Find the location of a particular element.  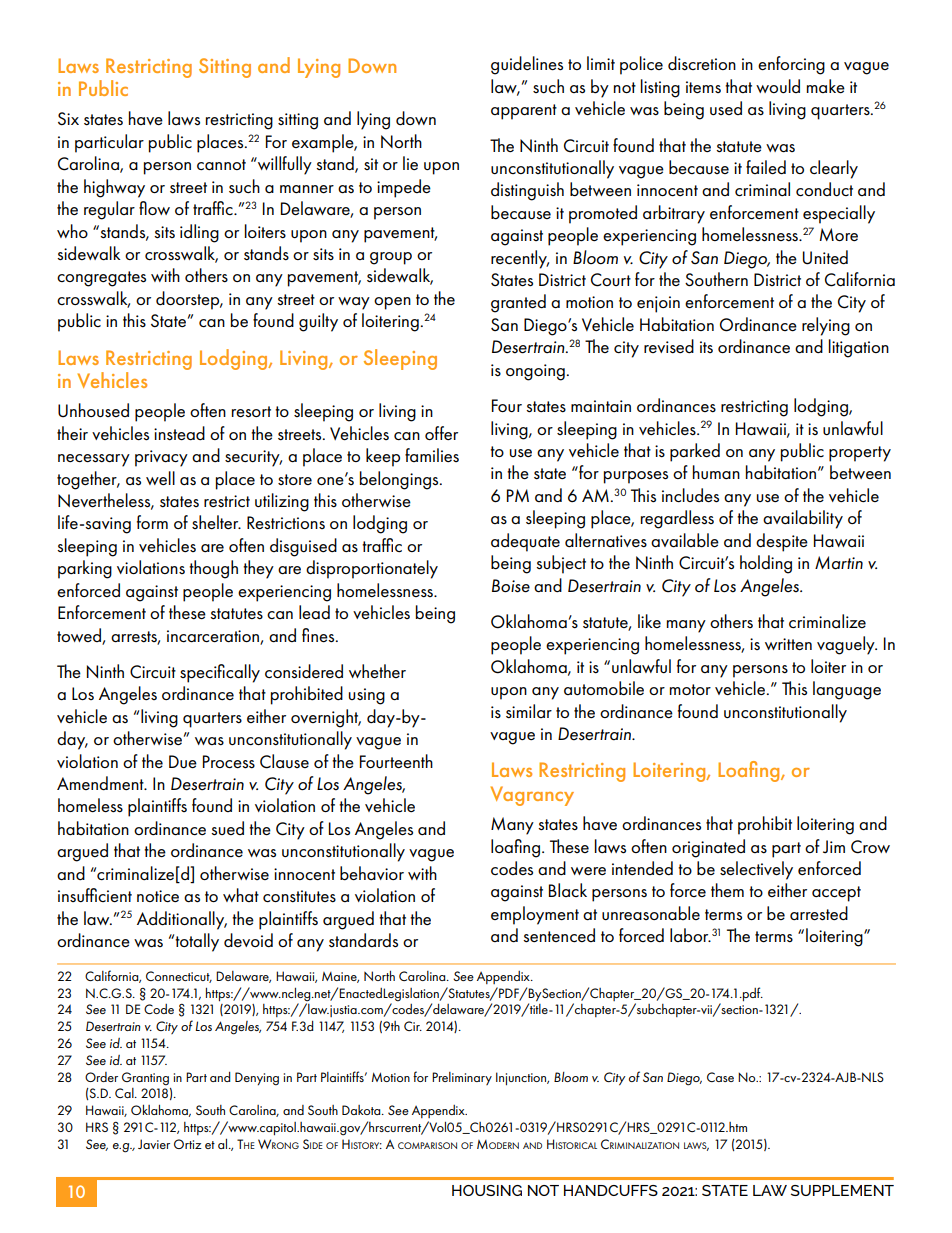

Javier is located at coordinates (154, 1144).
